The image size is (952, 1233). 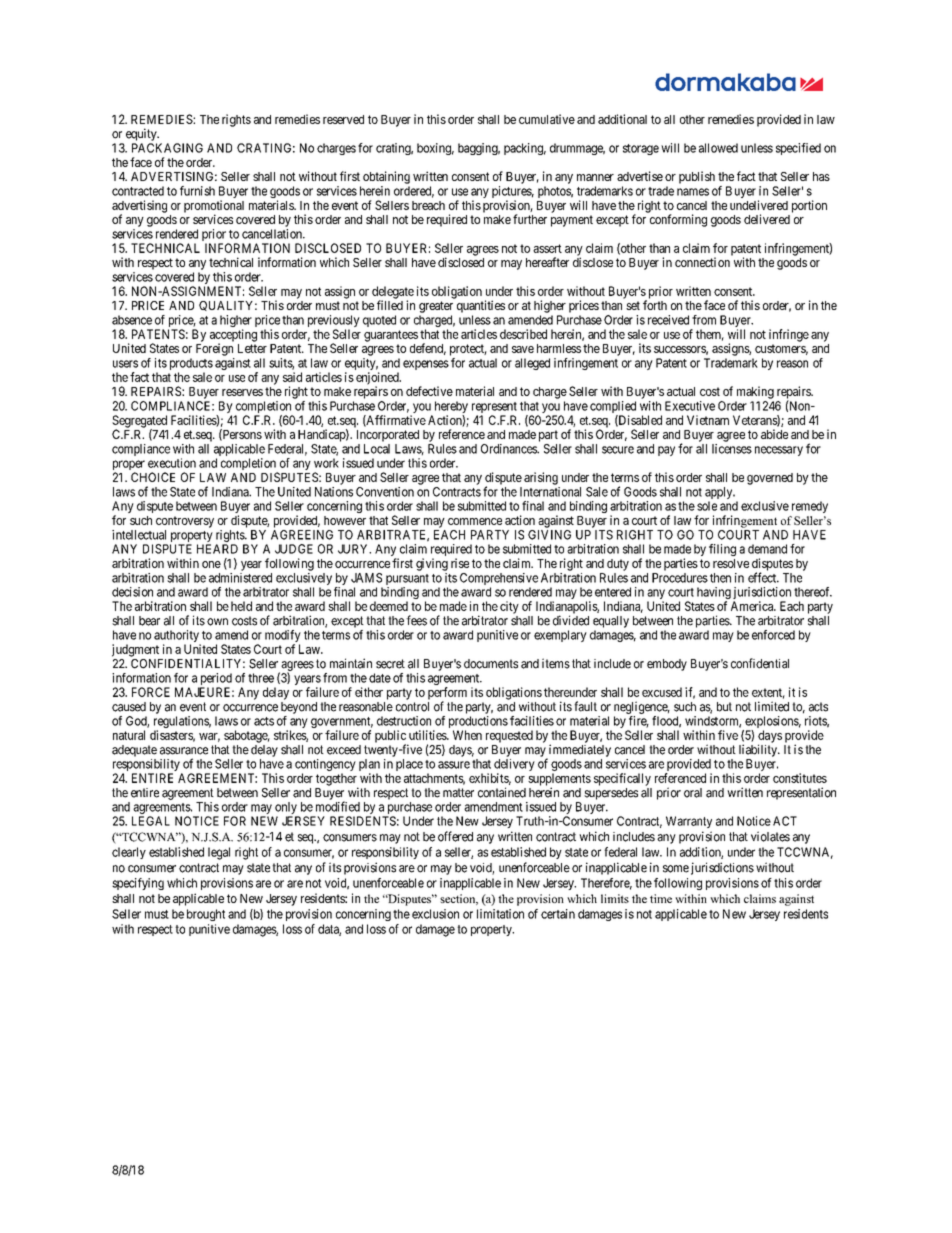 I want to click on reserves, so click(x=242, y=392).
